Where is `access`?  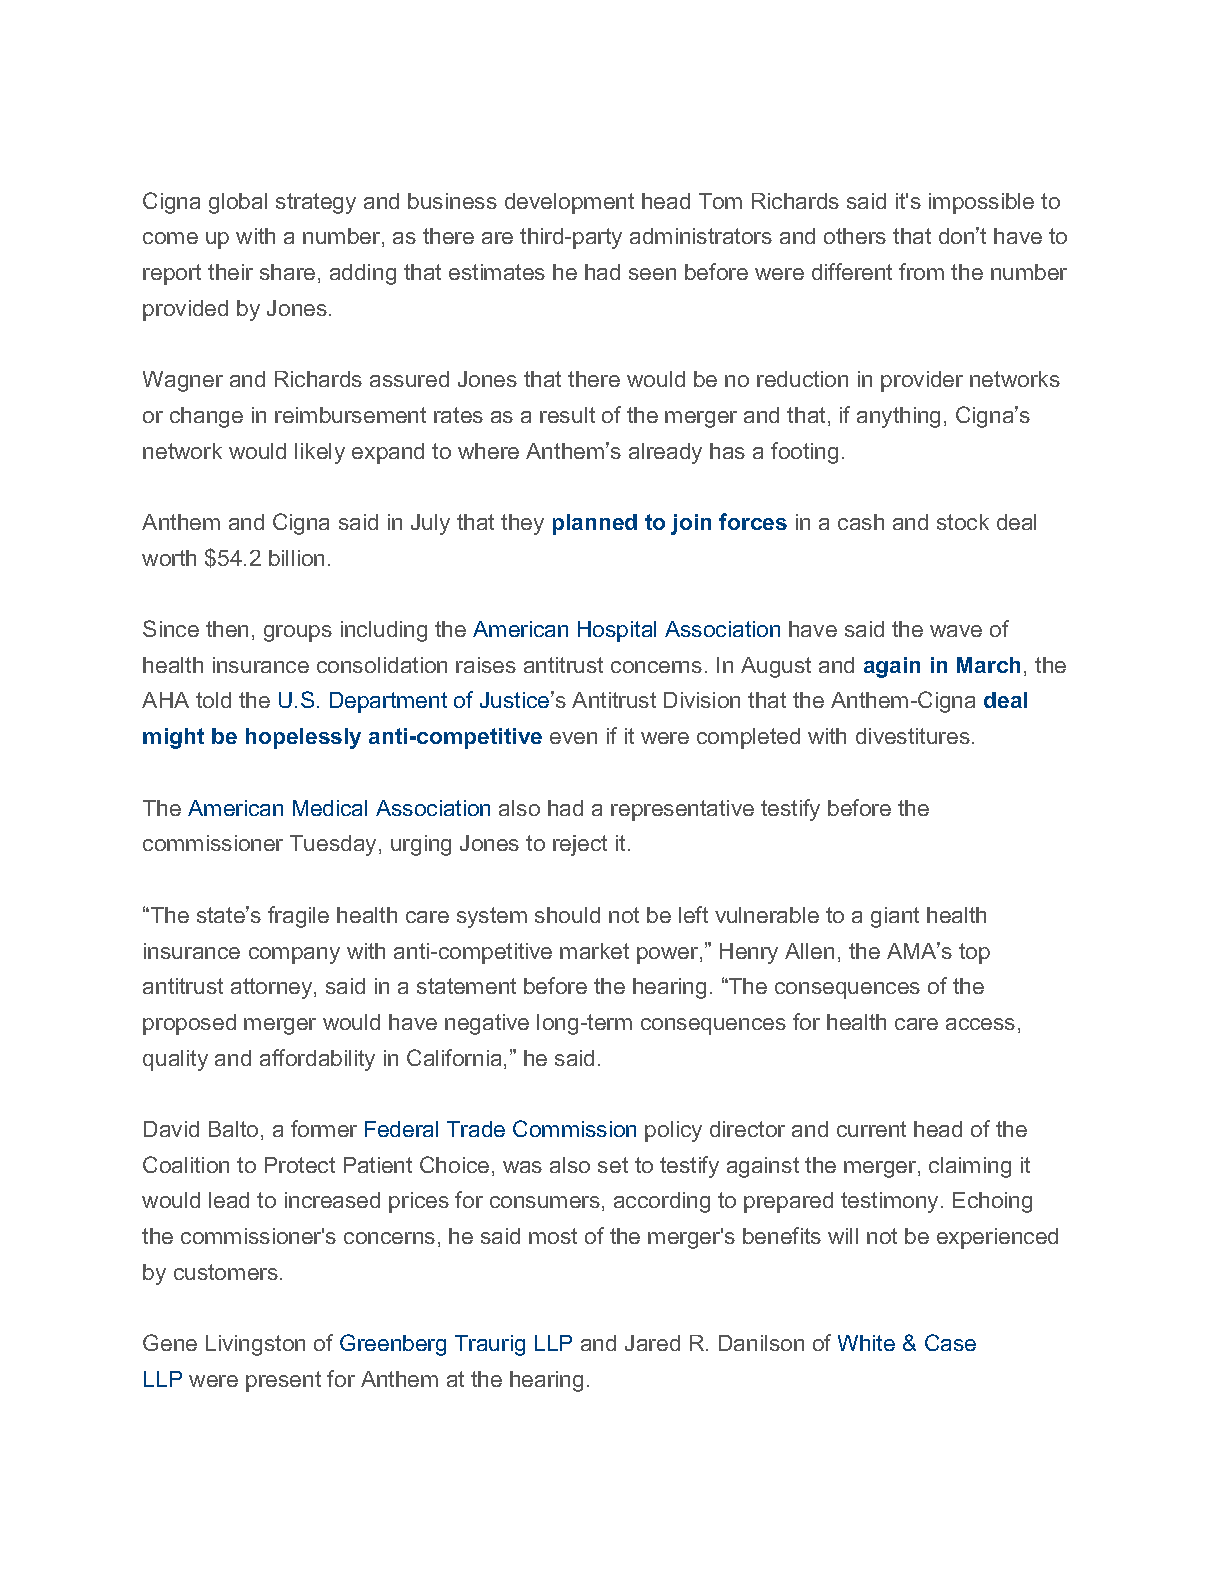 access is located at coordinates (980, 1024).
